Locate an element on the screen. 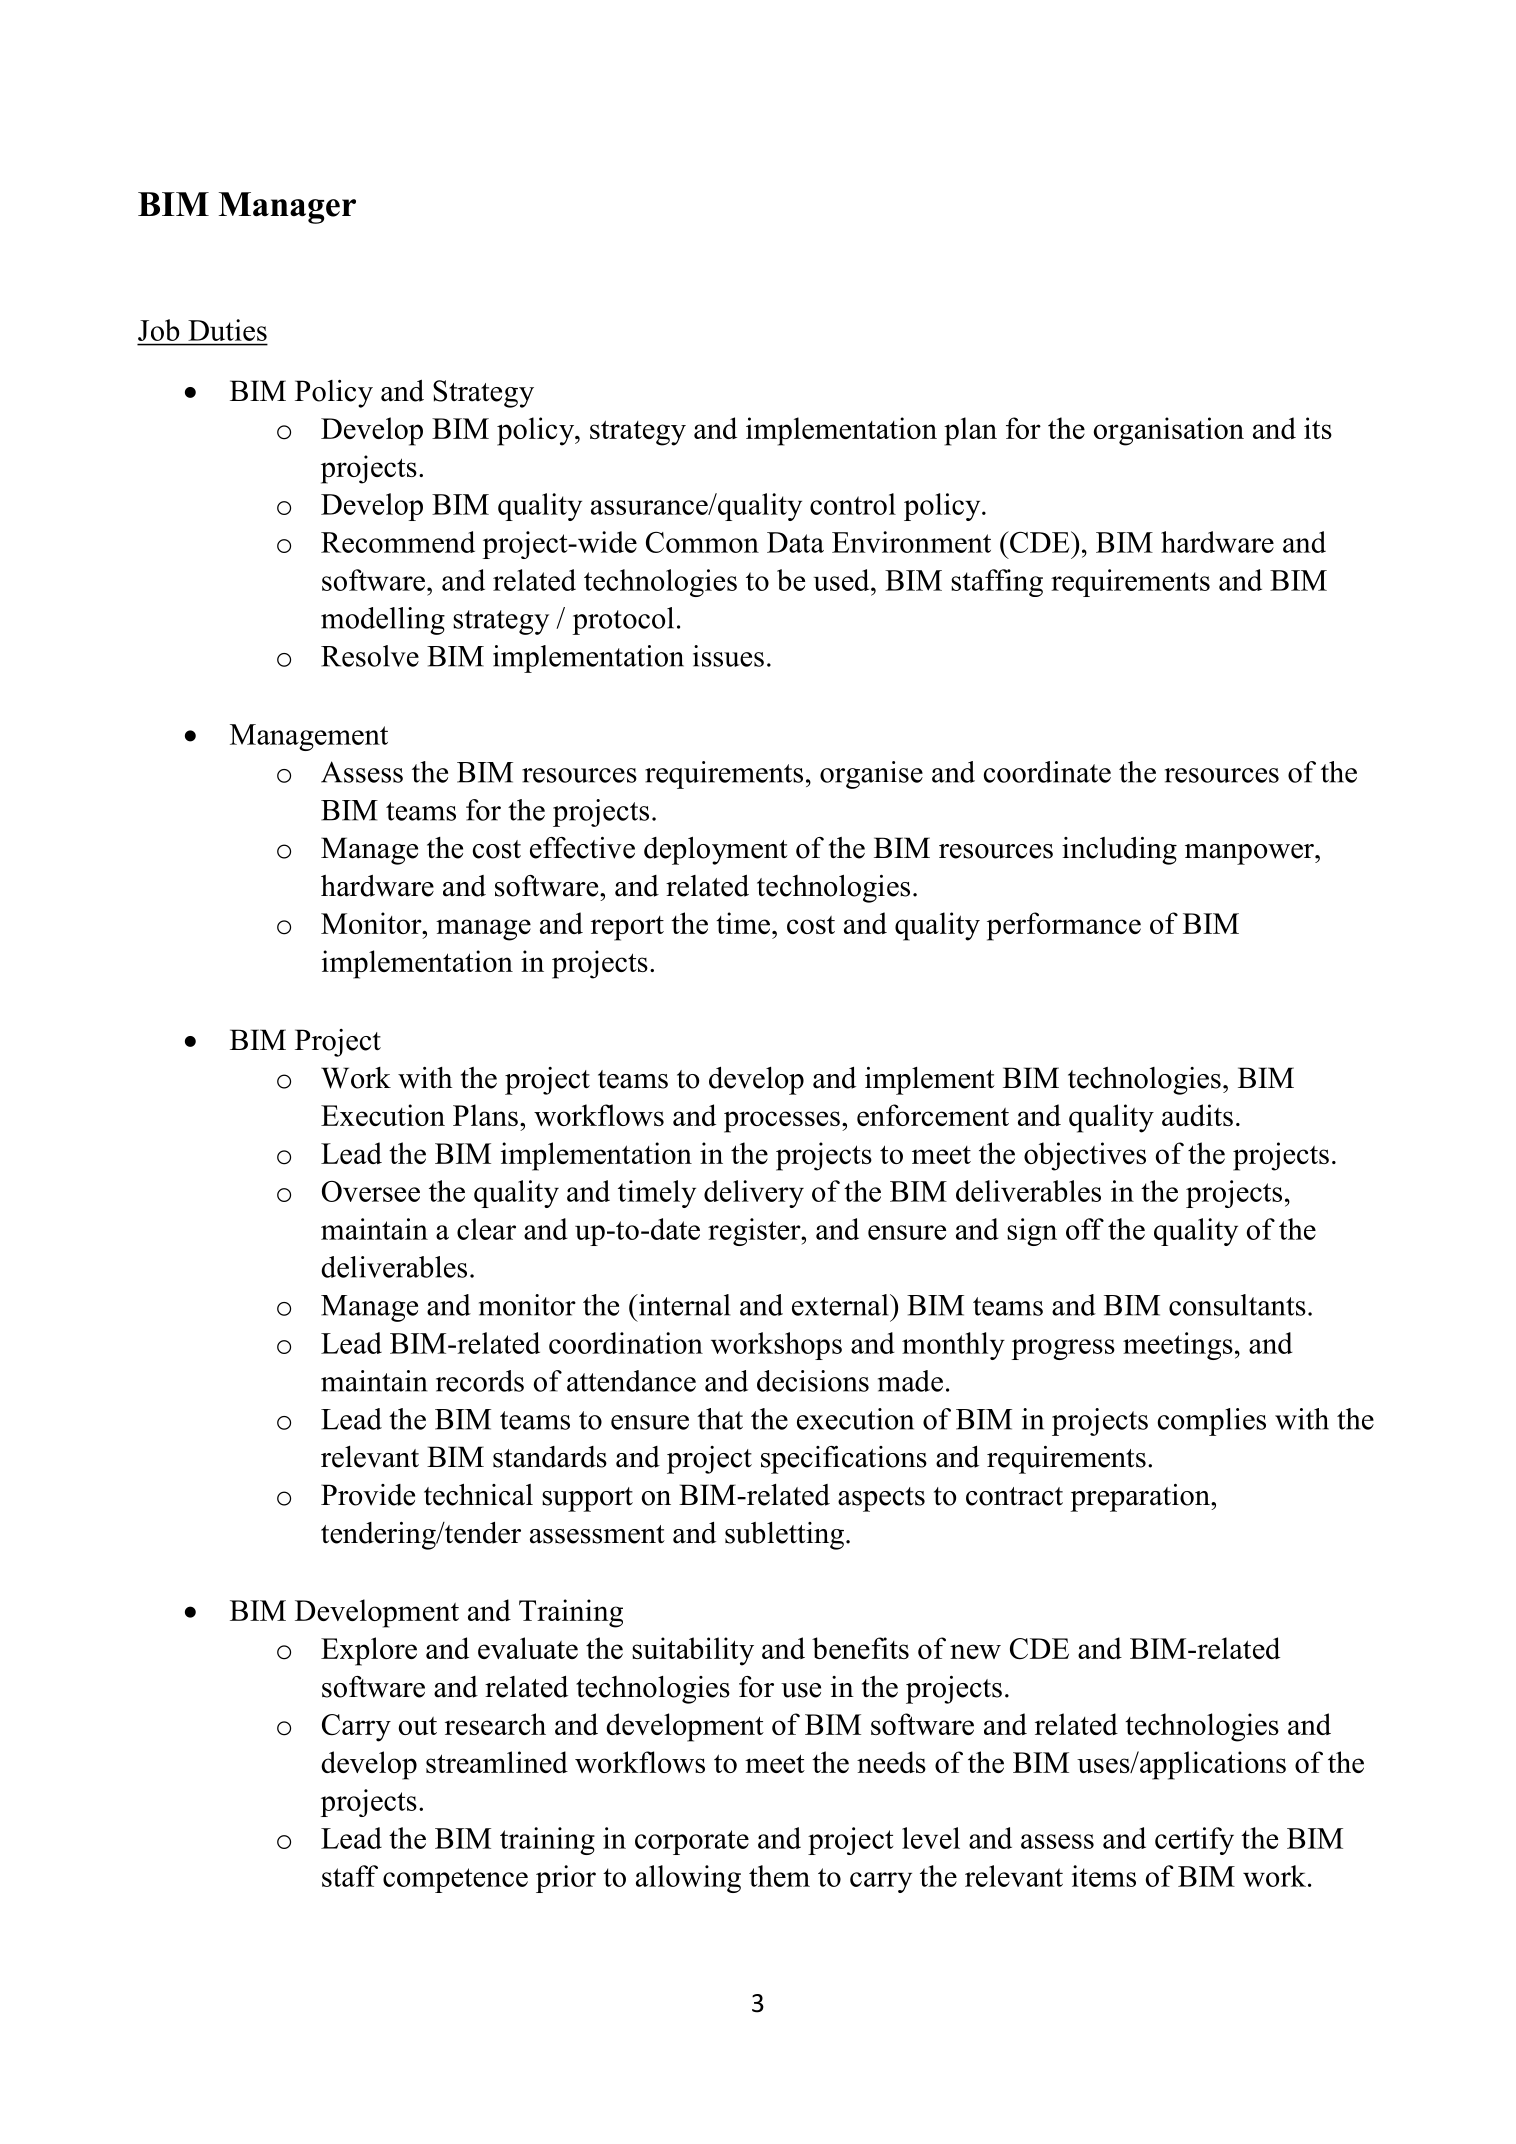 The image size is (1516, 2144). external is located at coordinates (841, 1305).
